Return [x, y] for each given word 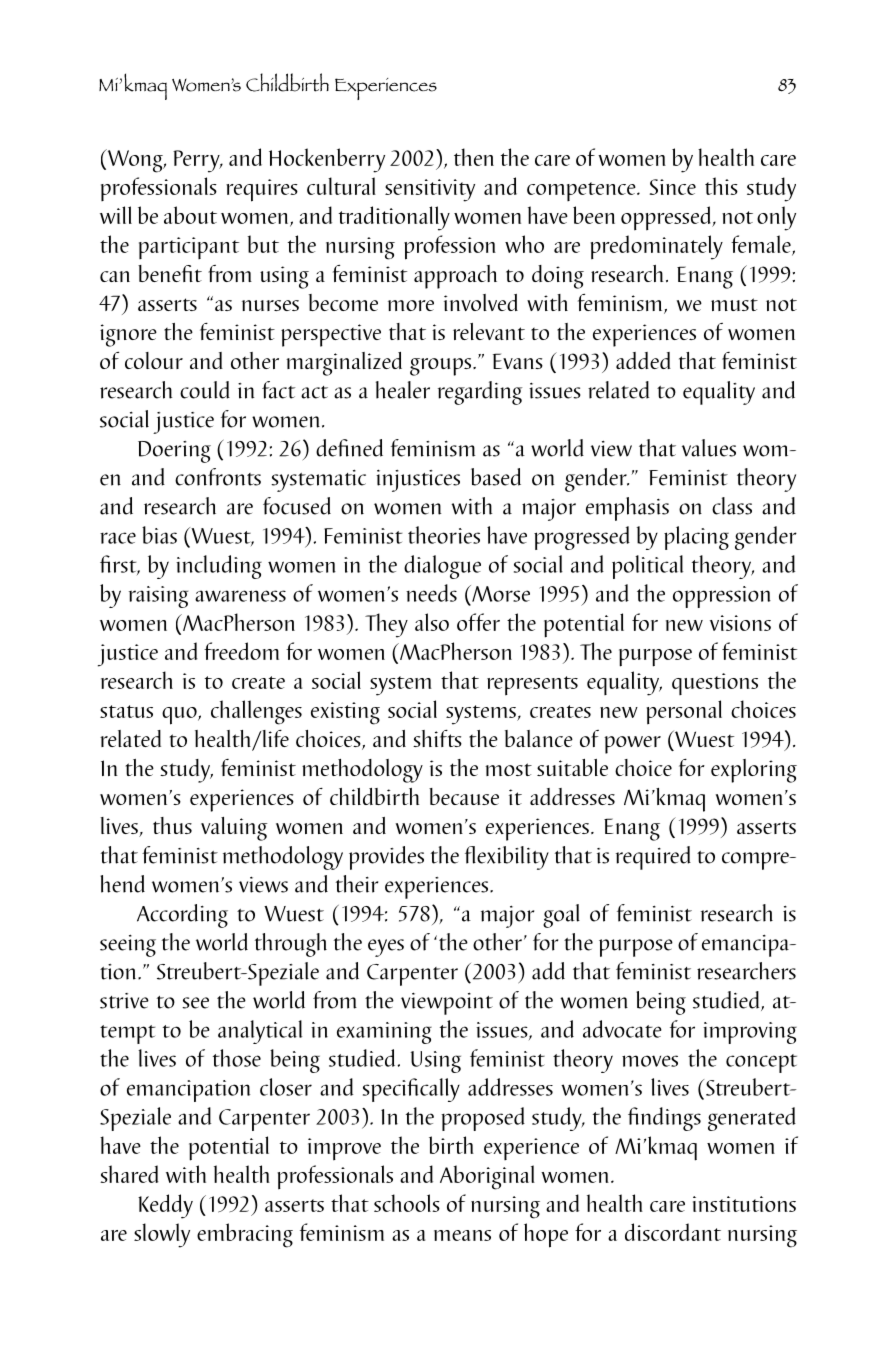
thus [172, 825]
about [190, 215]
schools [407, 1203]
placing [696, 538]
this [721, 186]
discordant [673, 1232]
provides [386, 858]
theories [444, 535]
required [653, 858]
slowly [162, 1235]
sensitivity [430, 190]
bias [159, 535]
